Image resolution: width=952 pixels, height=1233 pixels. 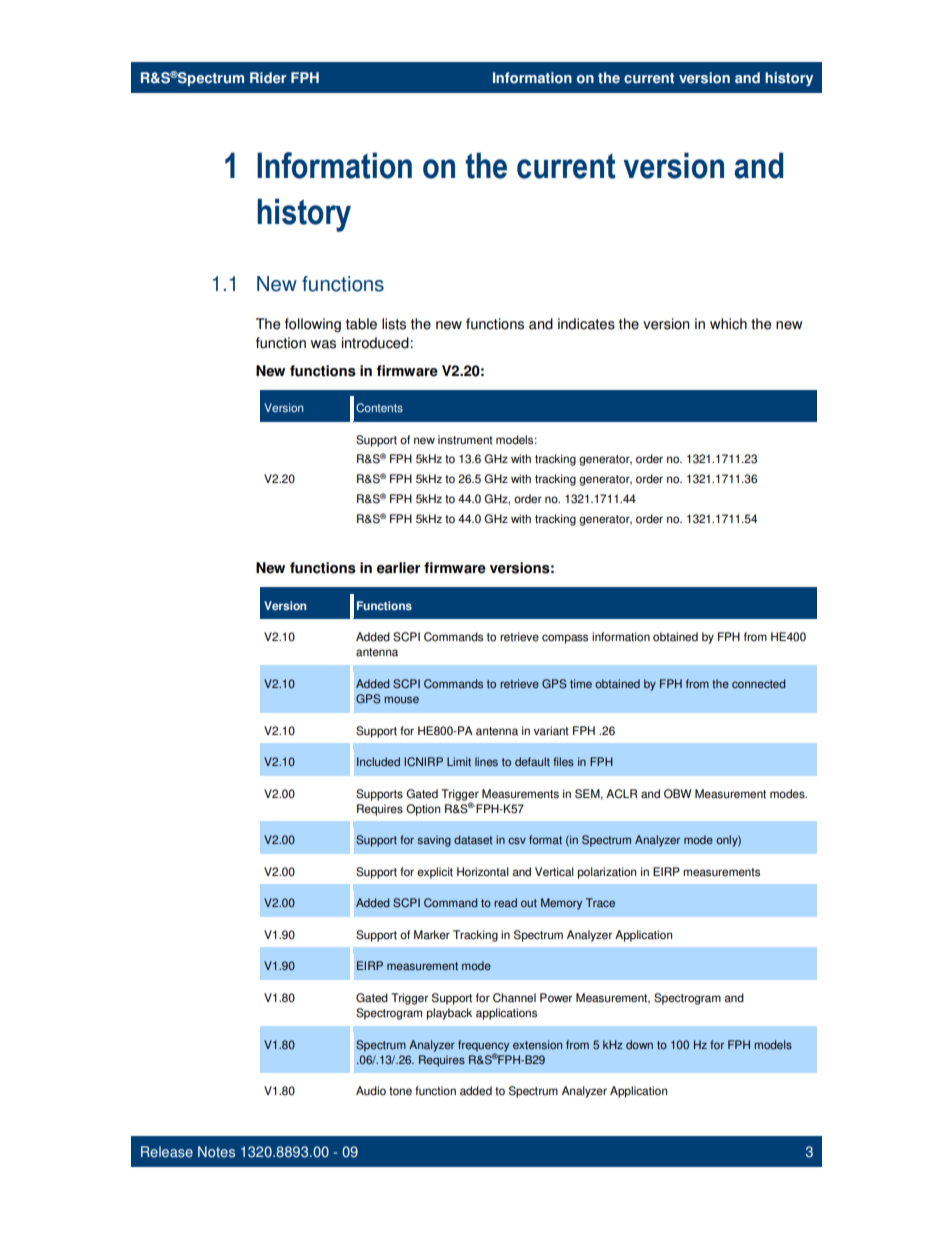 What do you see at coordinates (394, 324) in the document?
I see `lists` at bounding box center [394, 324].
